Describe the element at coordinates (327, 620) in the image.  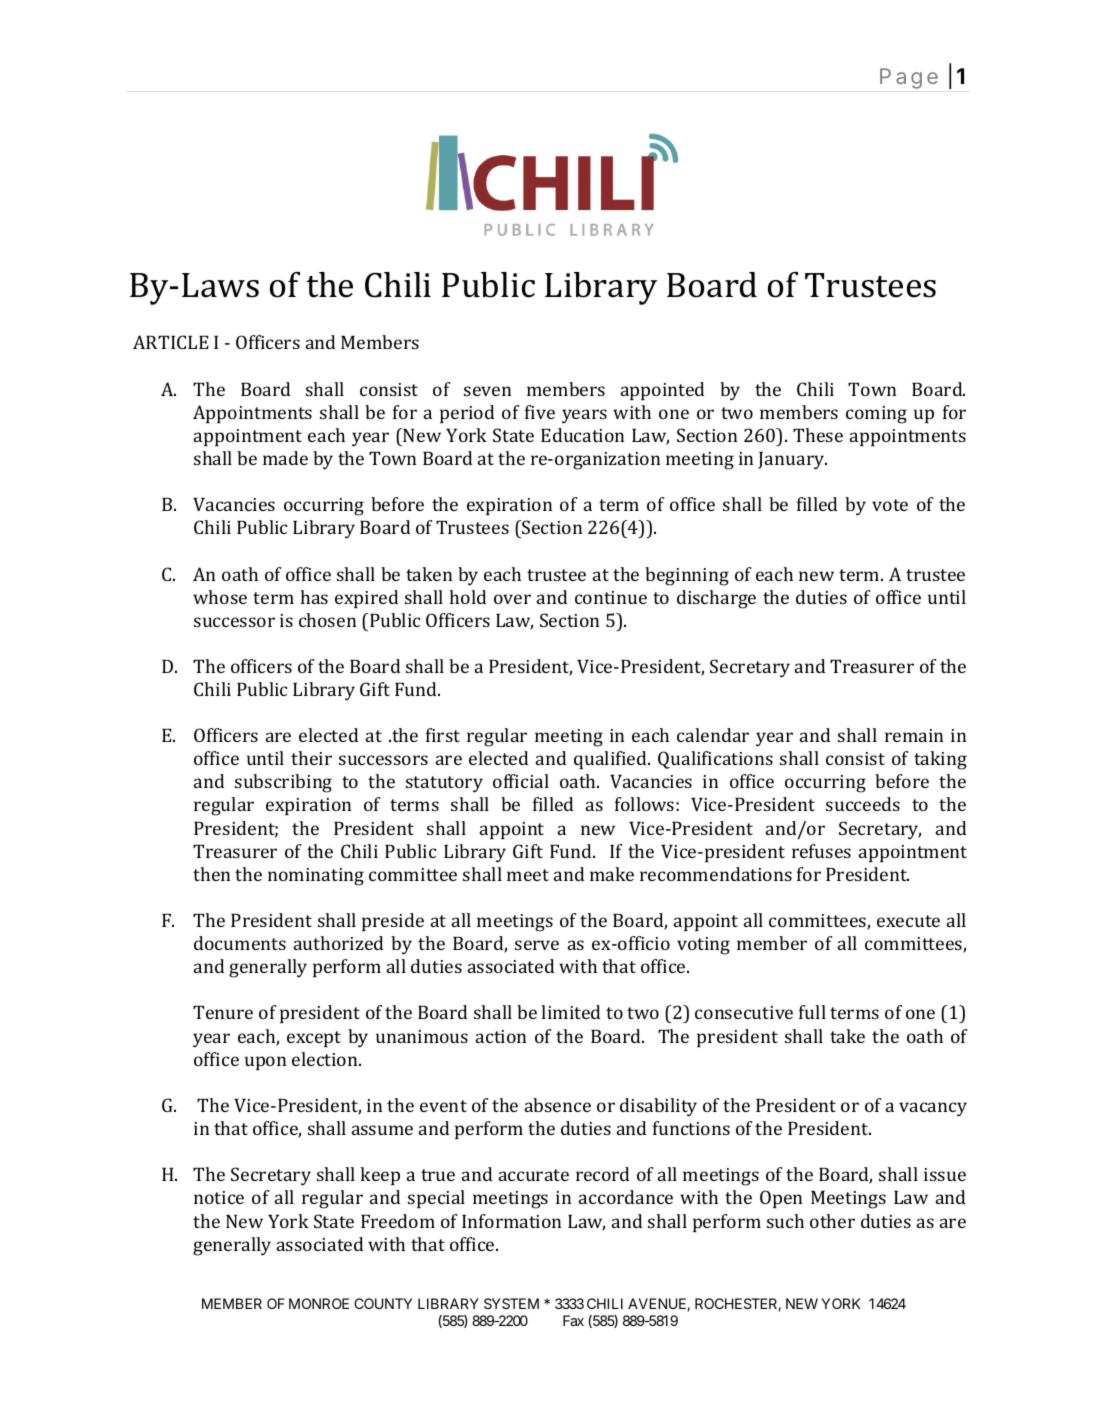
I see `chosen` at that location.
